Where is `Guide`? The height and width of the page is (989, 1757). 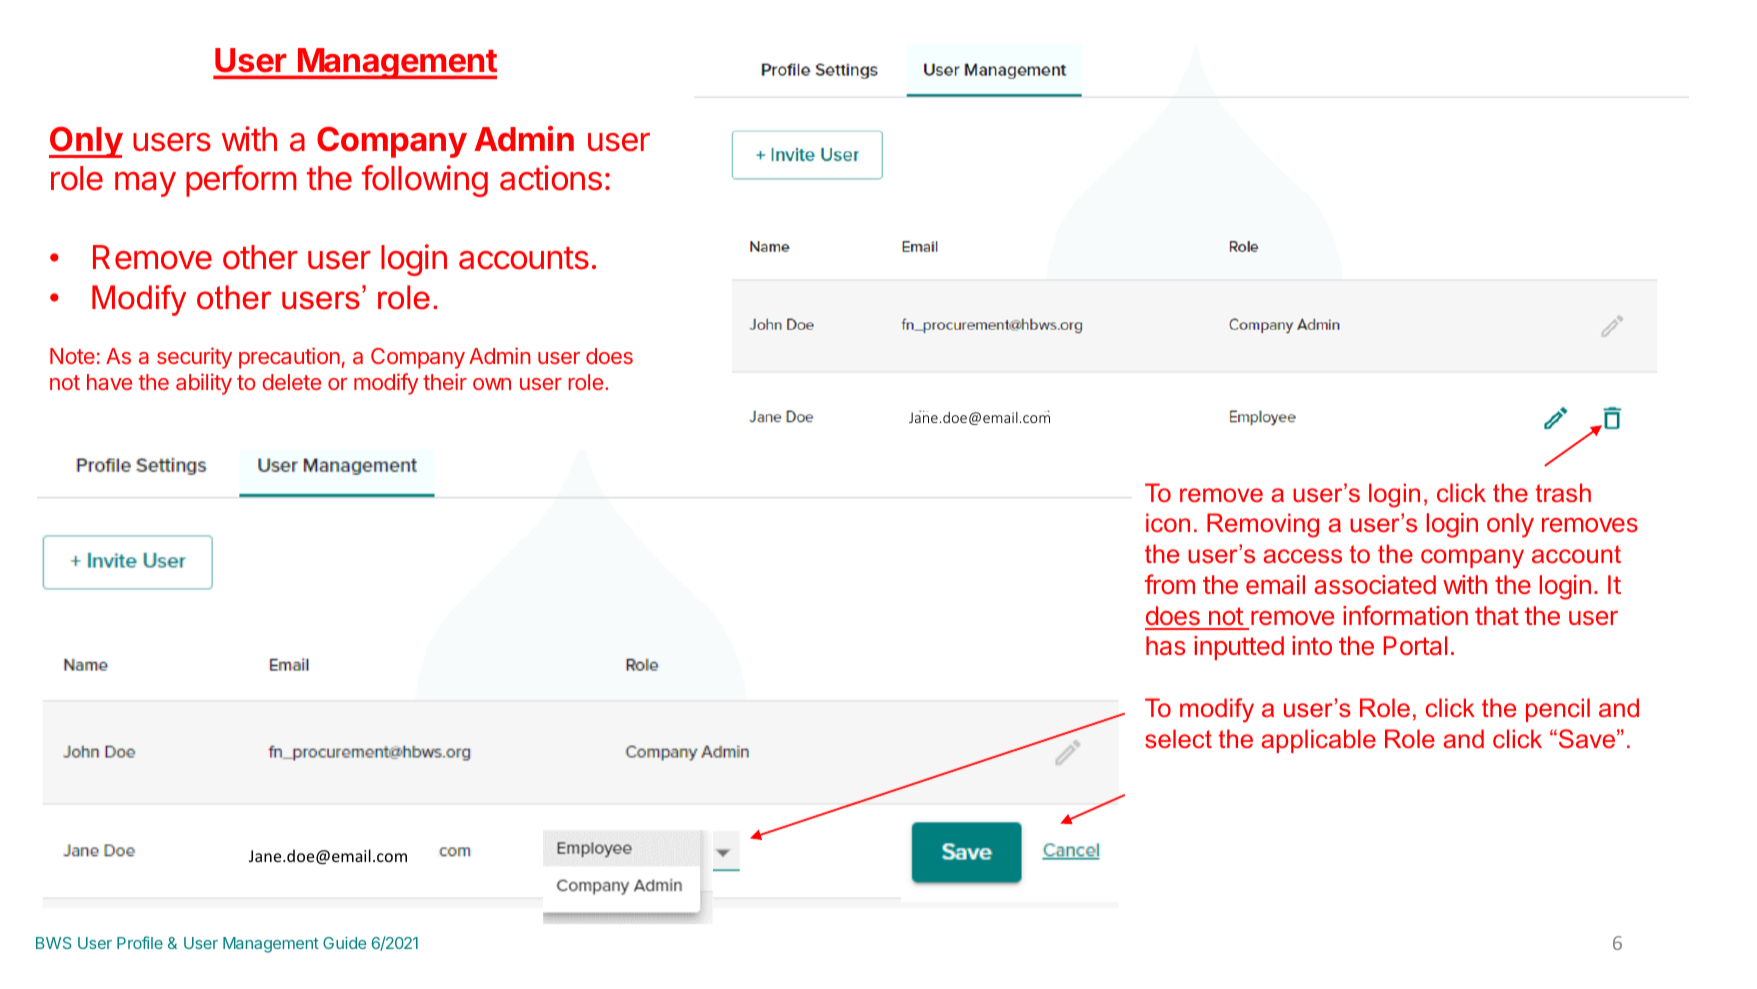
Guide is located at coordinates (344, 942).
